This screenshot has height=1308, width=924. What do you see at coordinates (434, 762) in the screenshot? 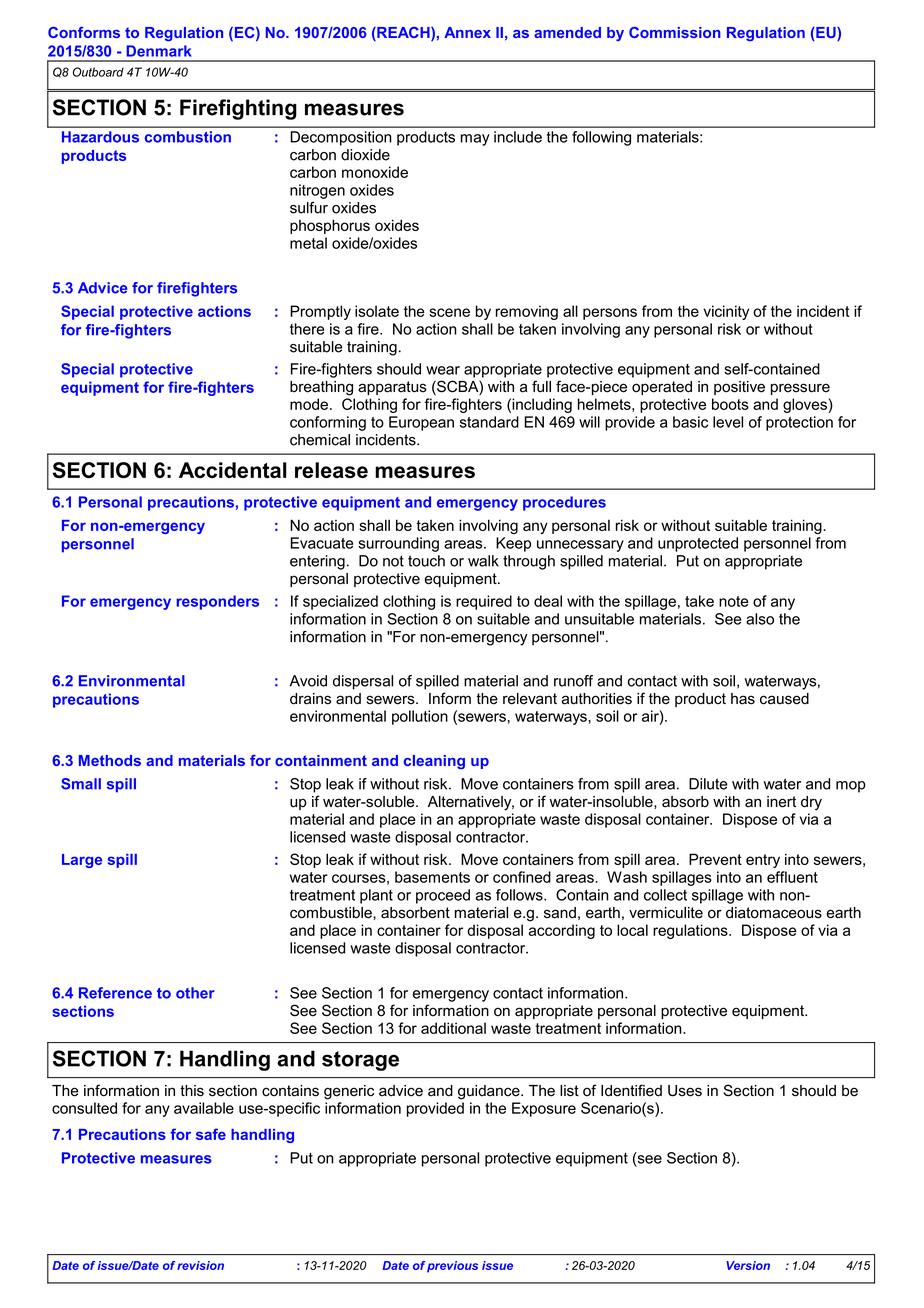
I see `cleaning` at bounding box center [434, 762].
